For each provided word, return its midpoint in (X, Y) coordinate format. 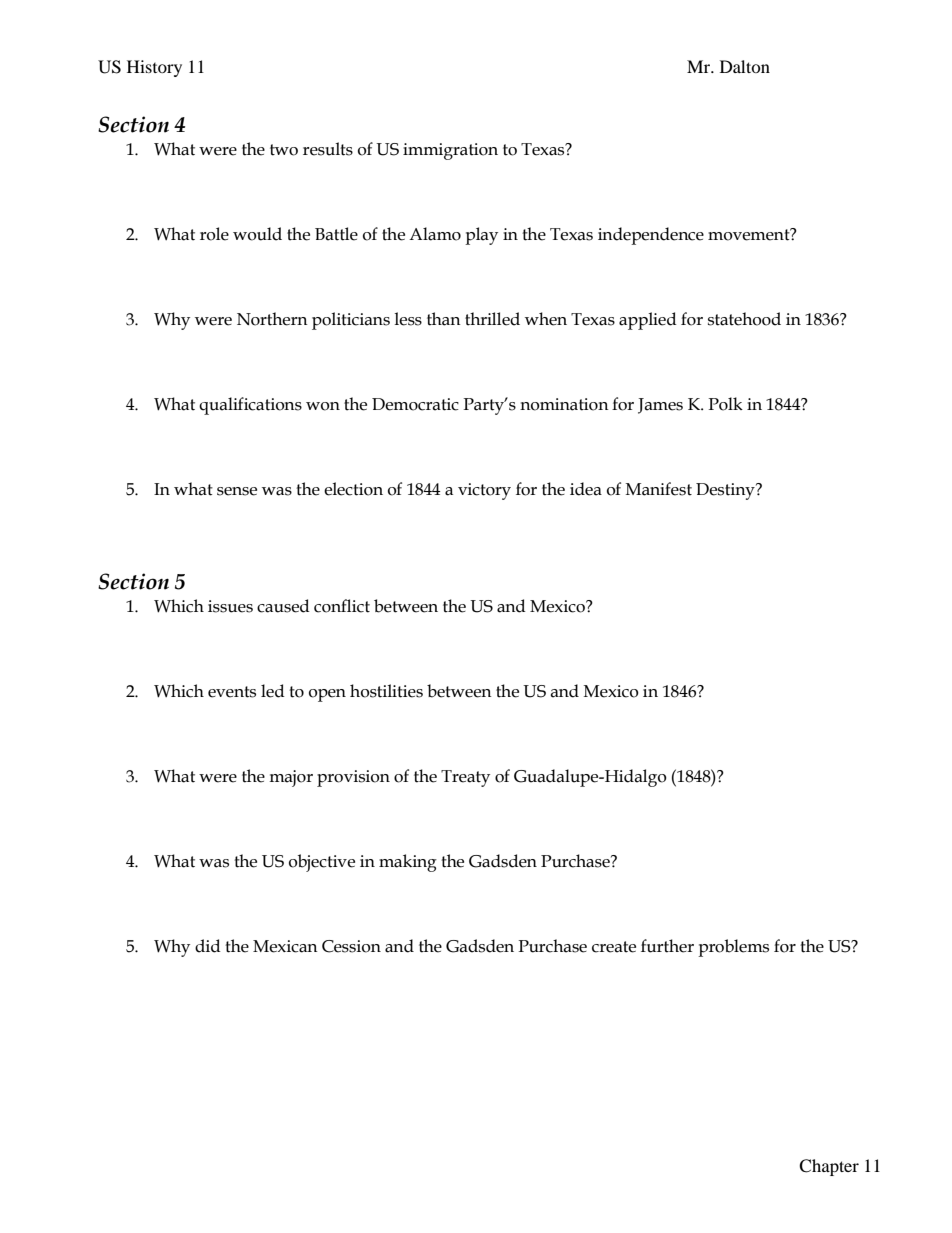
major (291, 778)
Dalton (745, 66)
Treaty (465, 778)
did (208, 946)
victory (484, 491)
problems (733, 948)
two (284, 150)
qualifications (250, 406)
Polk (725, 404)
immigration (450, 151)
